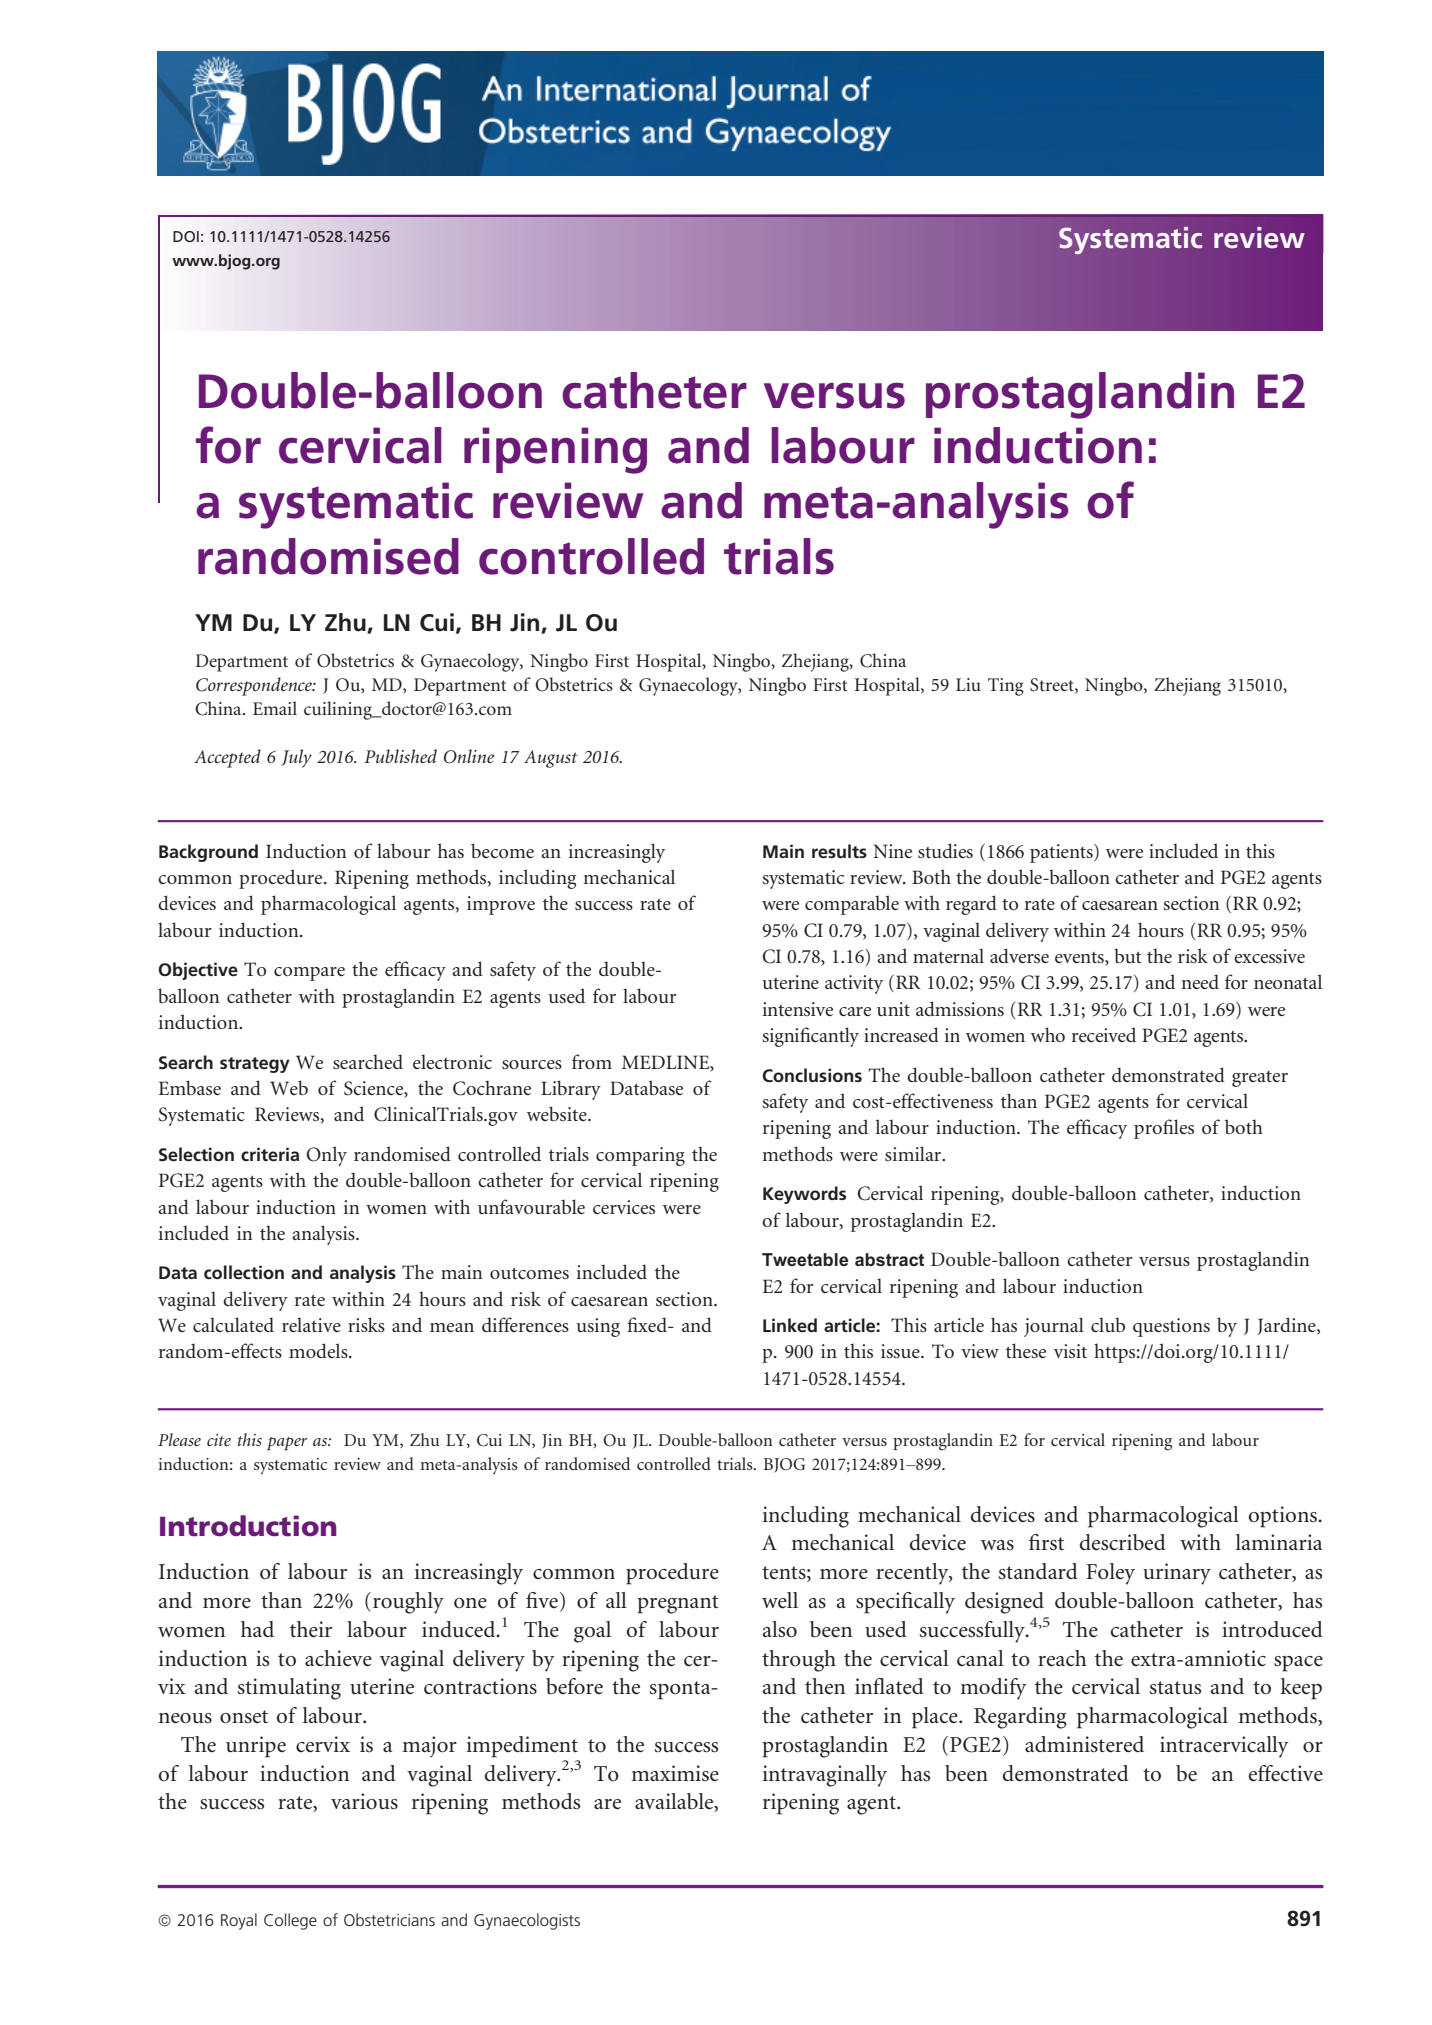 This screenshot has height=2025, width=1432. Describe the element at coordinates (290, 1921) in the screenshot. I see `College` at that location.
